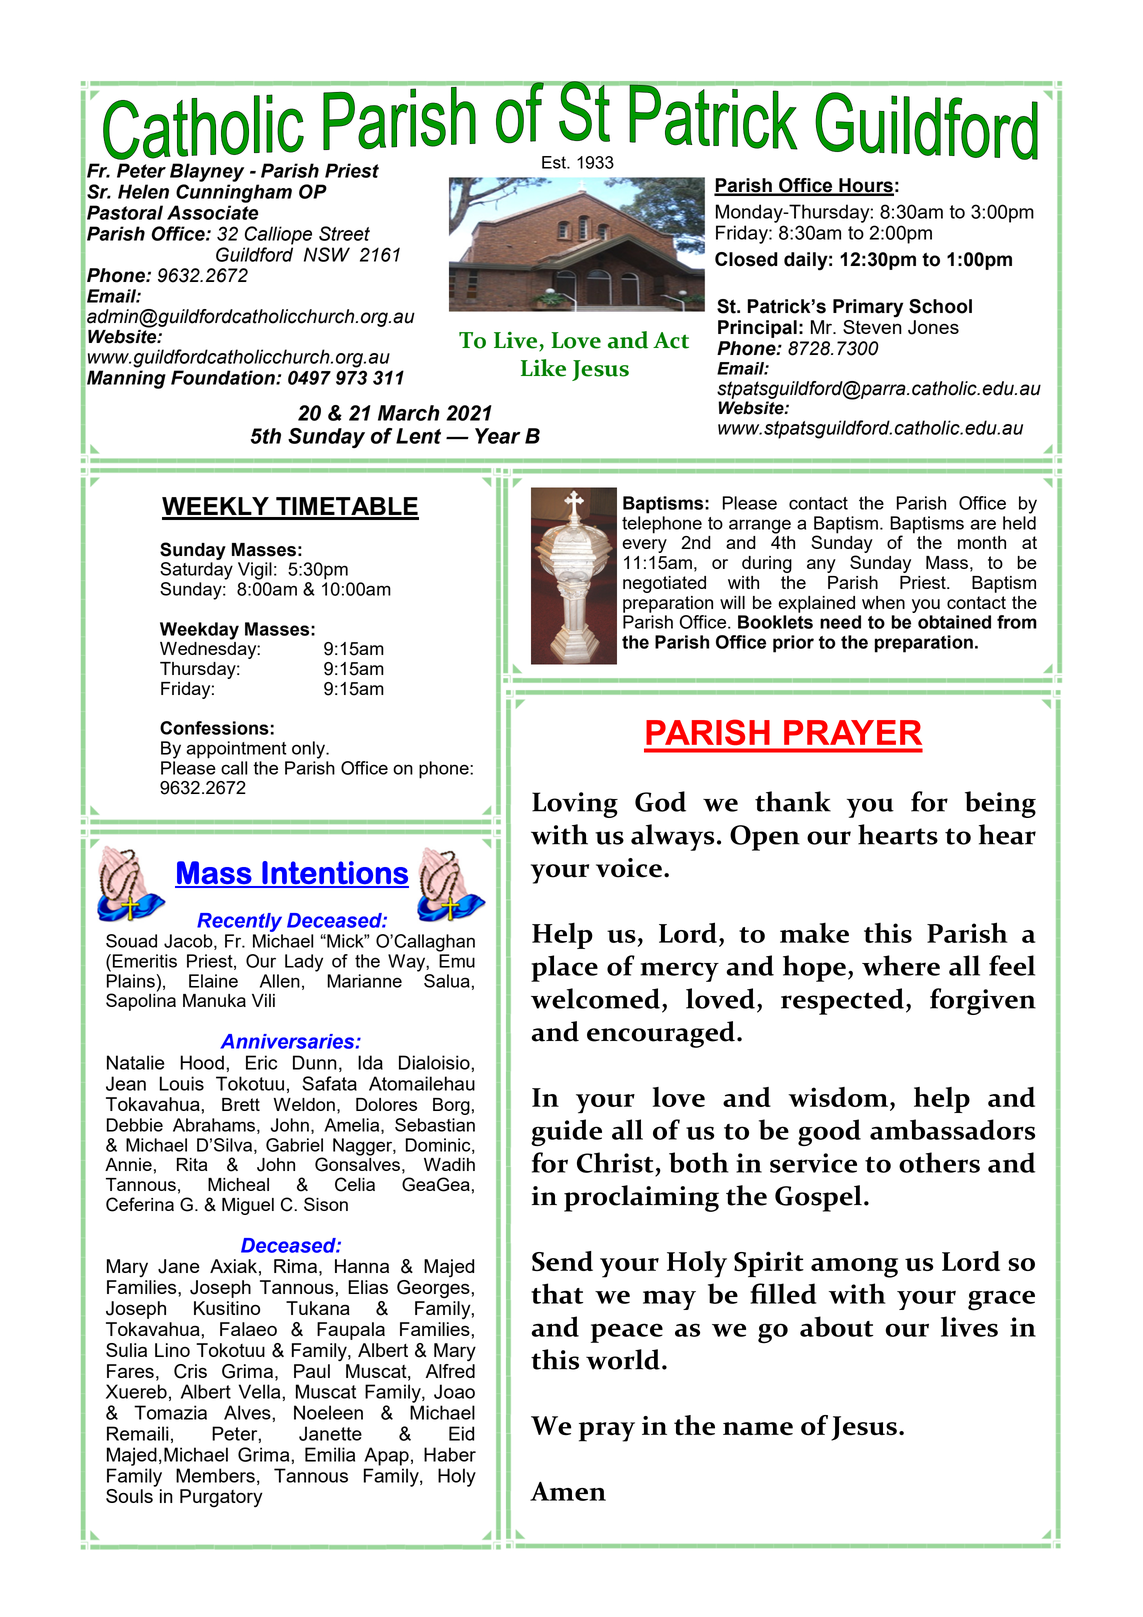  What do you see at coordinates (212, 212) in the image?
I see `Associate` at bounding box center [212, 212].
